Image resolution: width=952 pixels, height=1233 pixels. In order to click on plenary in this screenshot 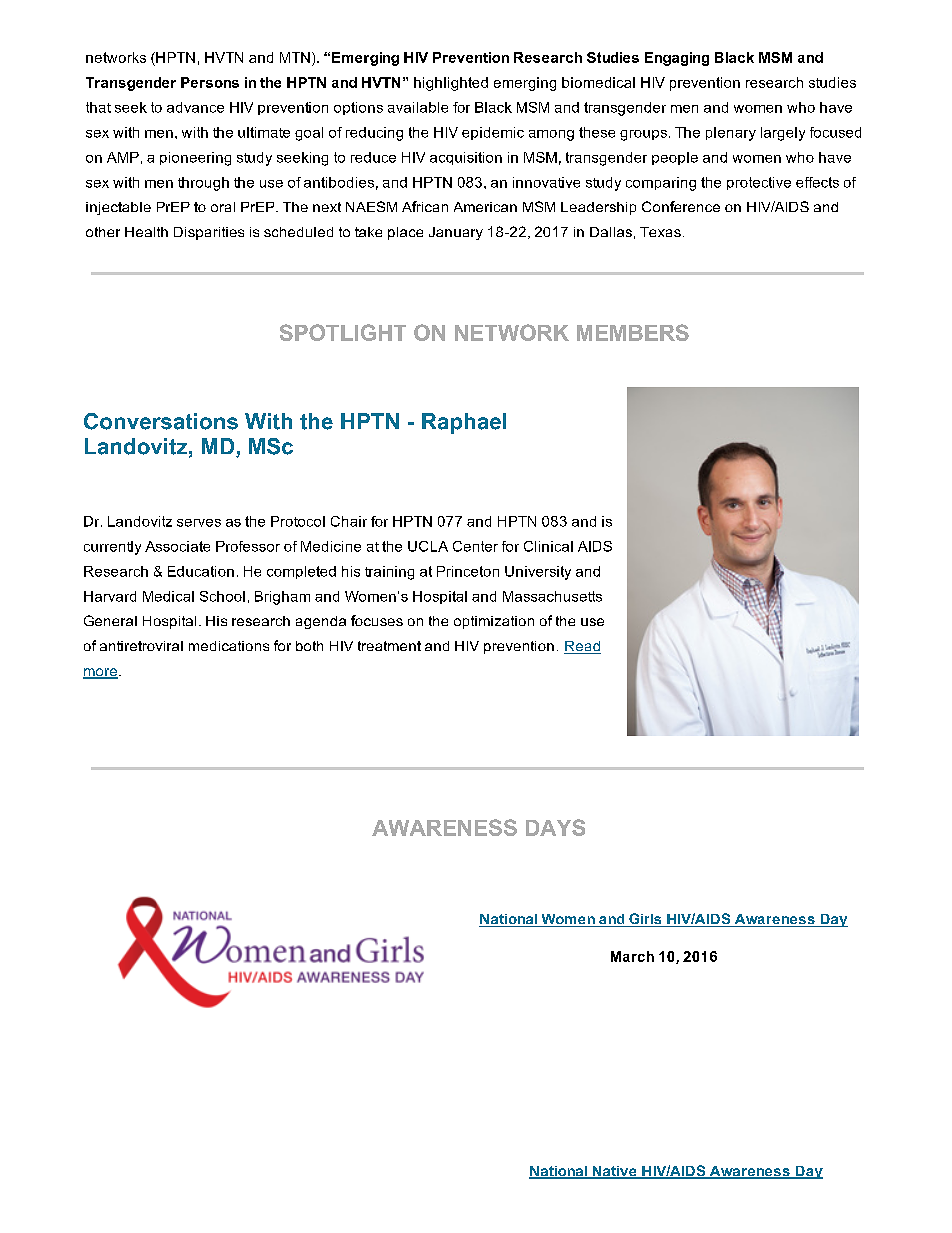, I will do `click(731, 134)`.
